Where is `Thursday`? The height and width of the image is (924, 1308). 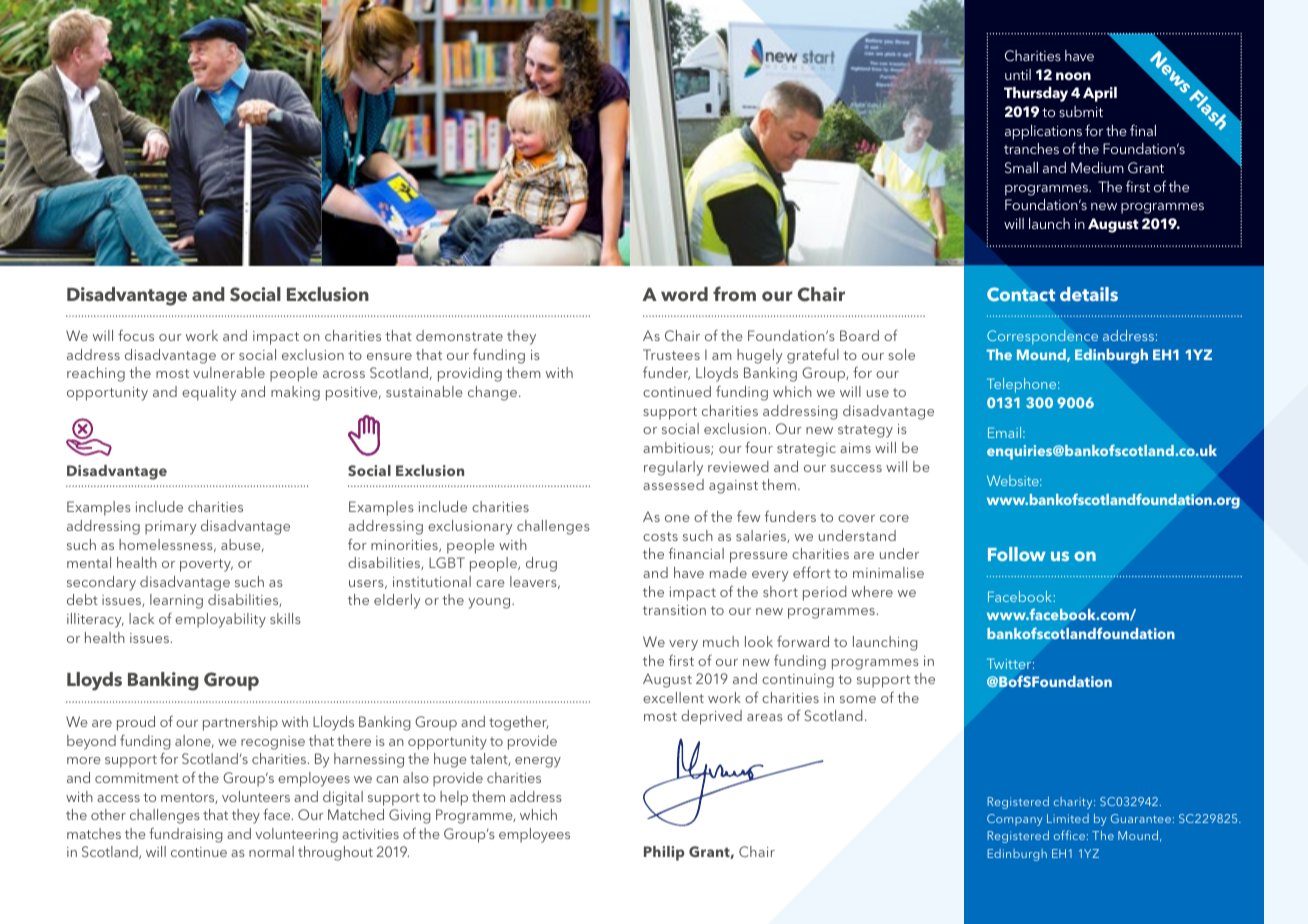 Thursday is located at coordinates (1036, 94).
